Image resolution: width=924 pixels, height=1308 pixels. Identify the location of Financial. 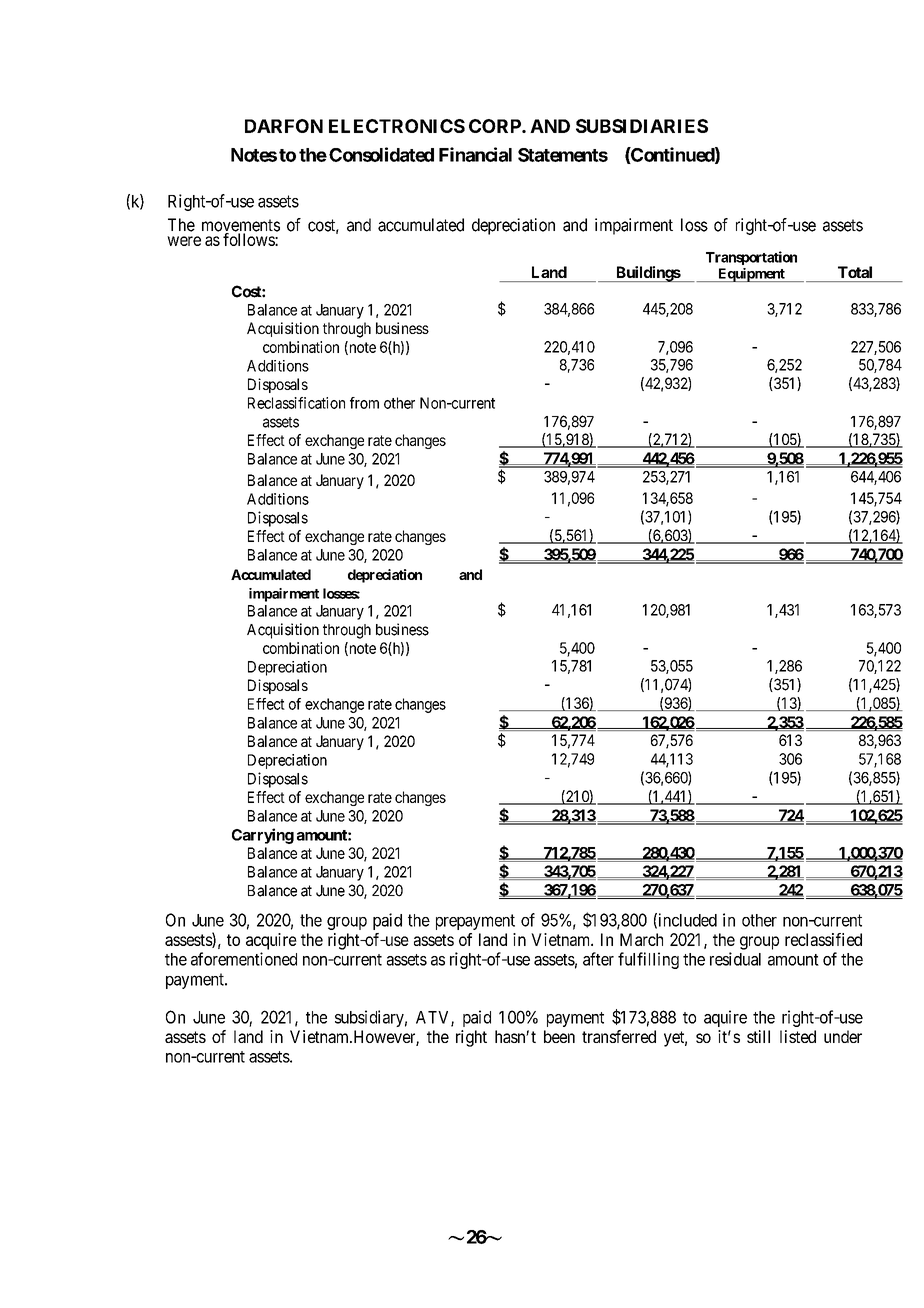
(475, 154).
